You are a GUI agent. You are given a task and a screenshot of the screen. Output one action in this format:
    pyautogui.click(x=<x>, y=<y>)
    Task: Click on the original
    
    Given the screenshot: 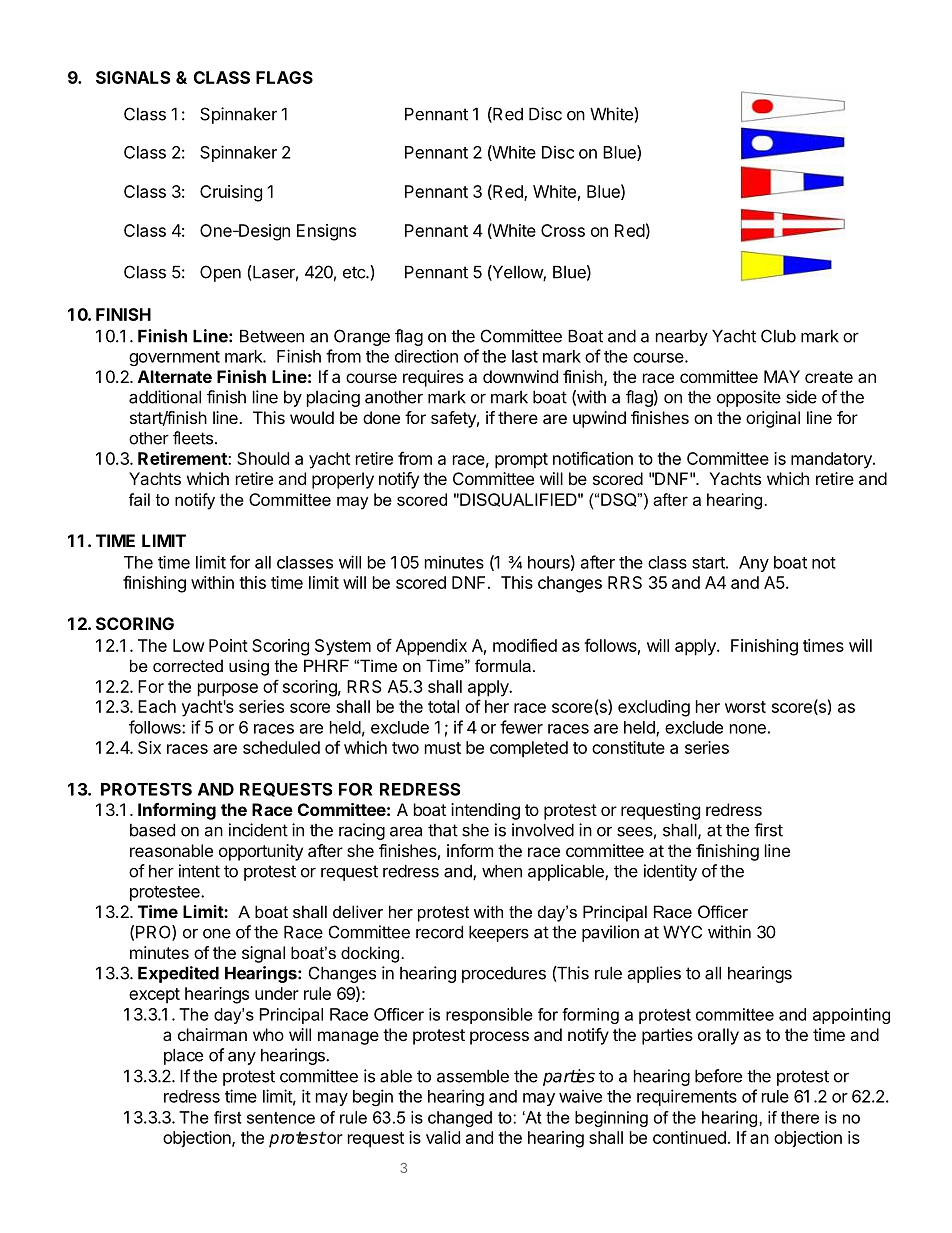 What is the action you would take?
    pyautogui.click(x=773, y=419)
